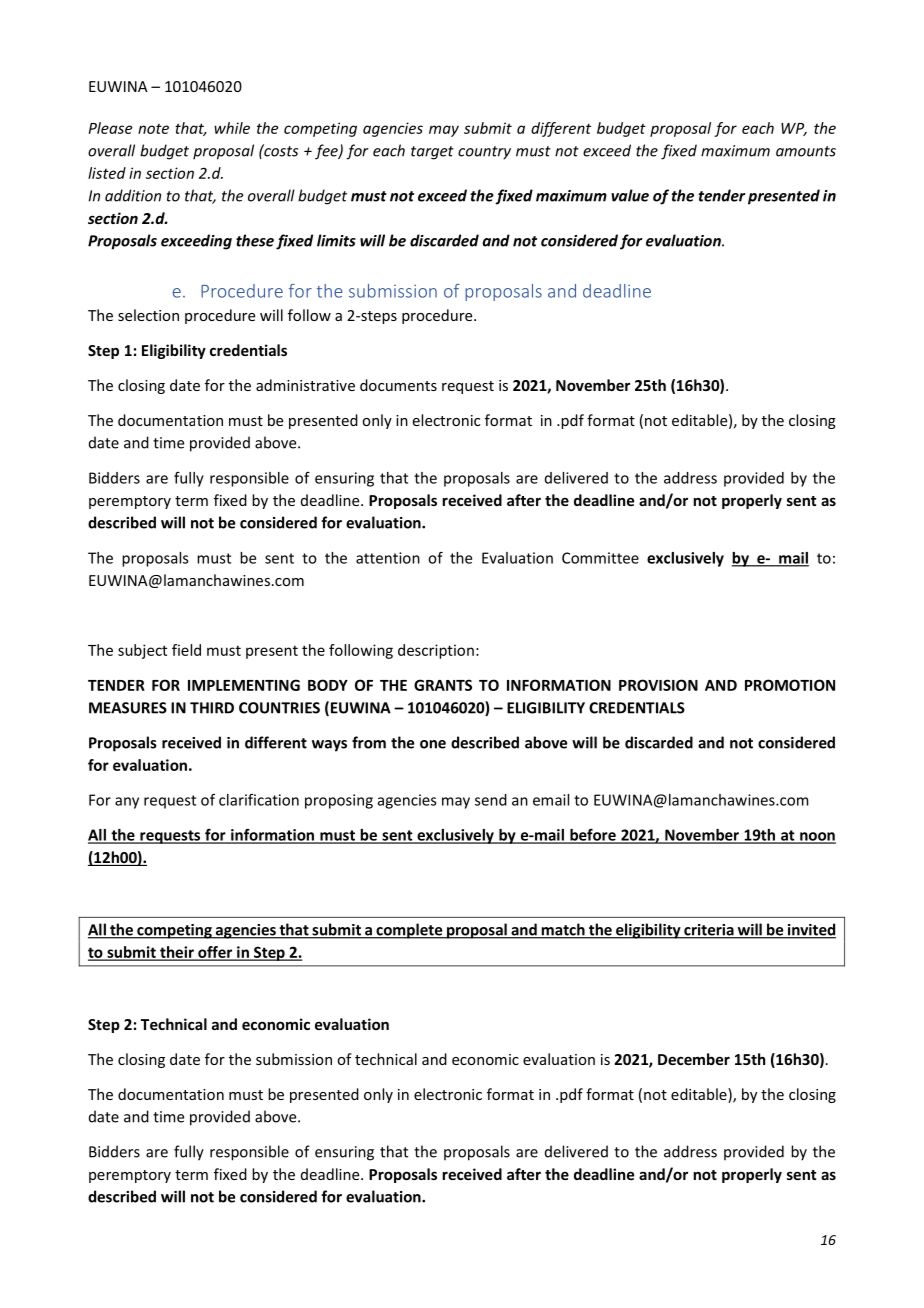 The height and width of the image is (1308, 924). What do you see at coordinates (177, 953) in the image?
I see `their` at bounding box center [177, 953].
